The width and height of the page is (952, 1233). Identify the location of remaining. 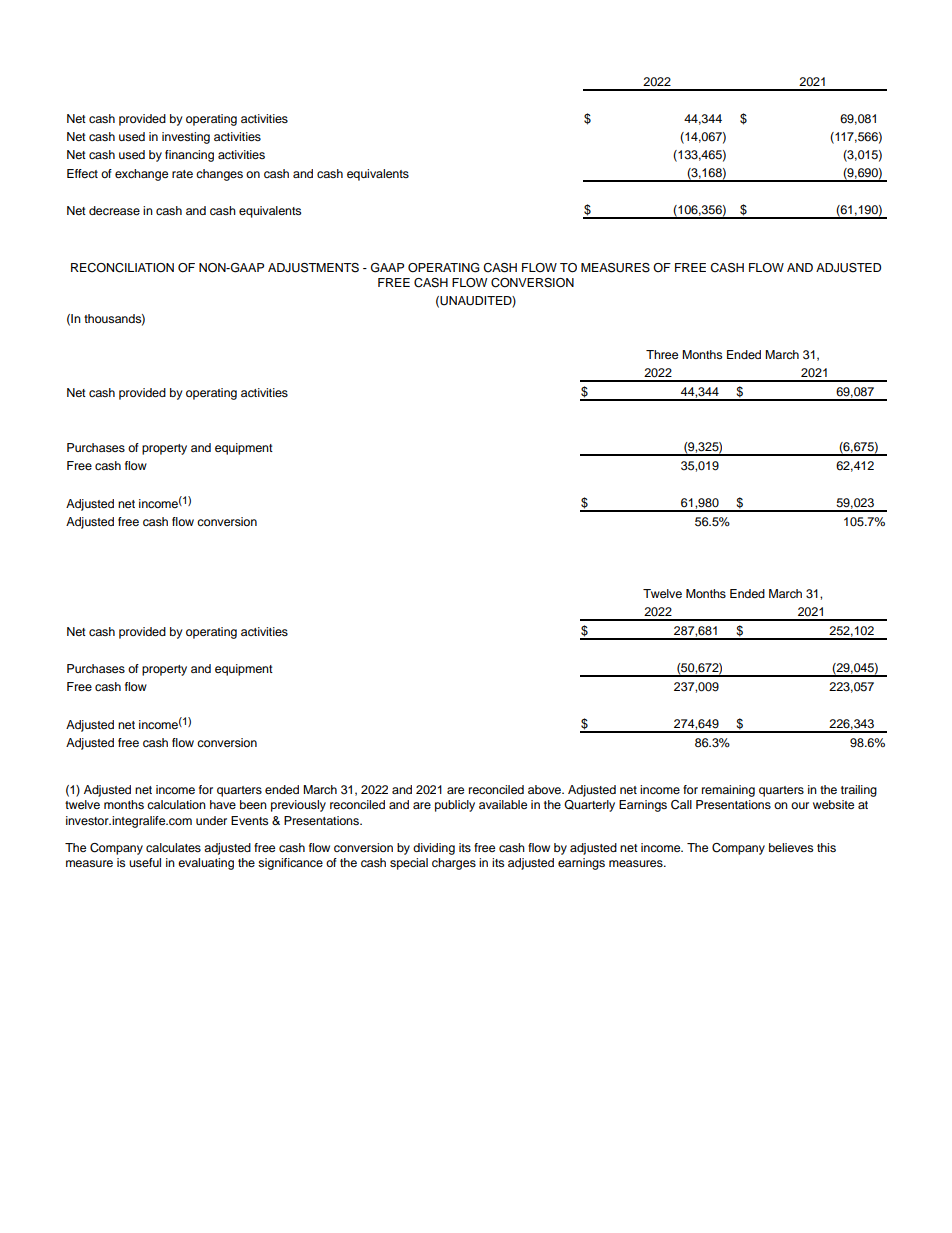
(728, 791).
